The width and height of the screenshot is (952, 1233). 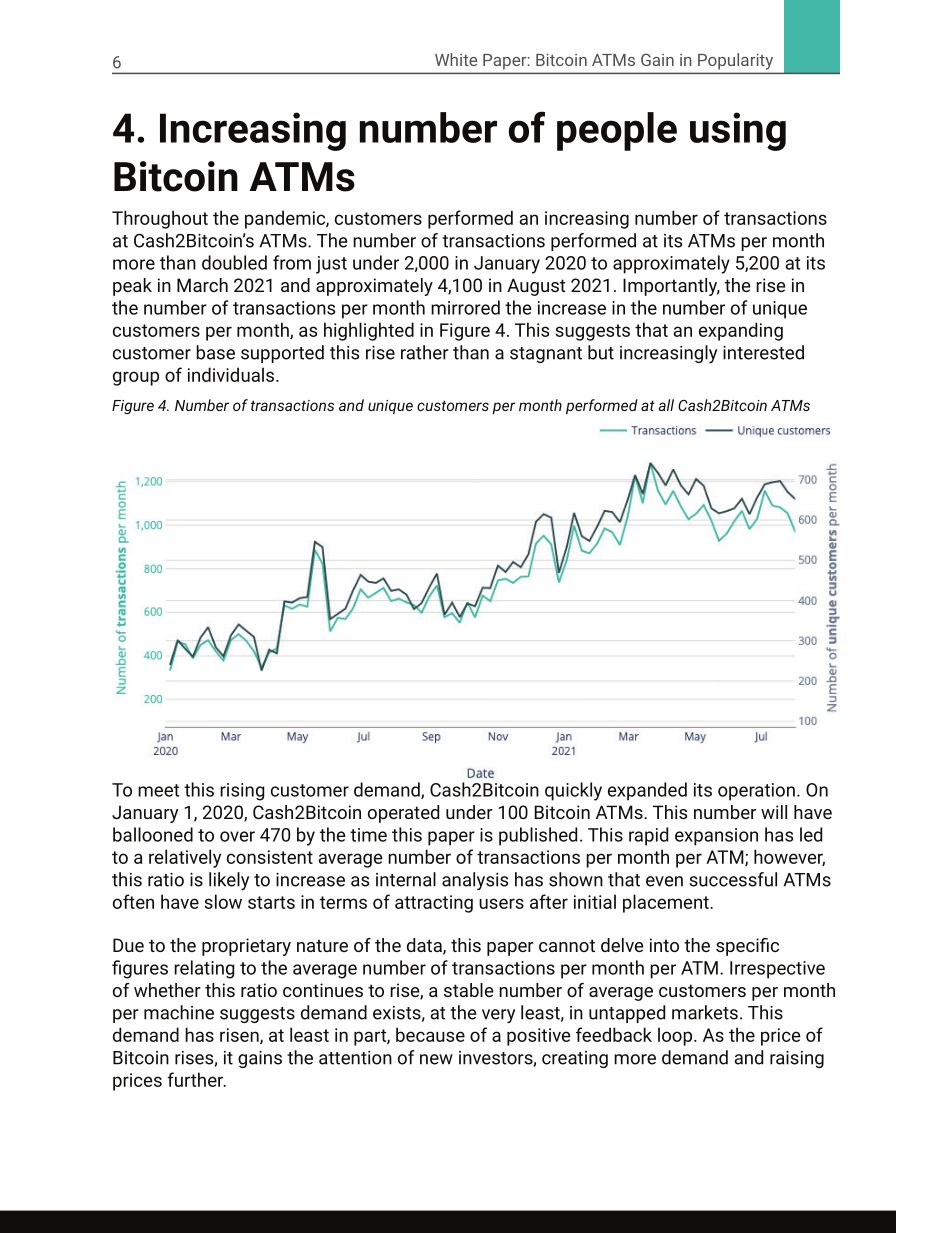 What do you see at coordinates (763, 352) in the screenshot?
I see `interested` at bounding box center [763, 352].
